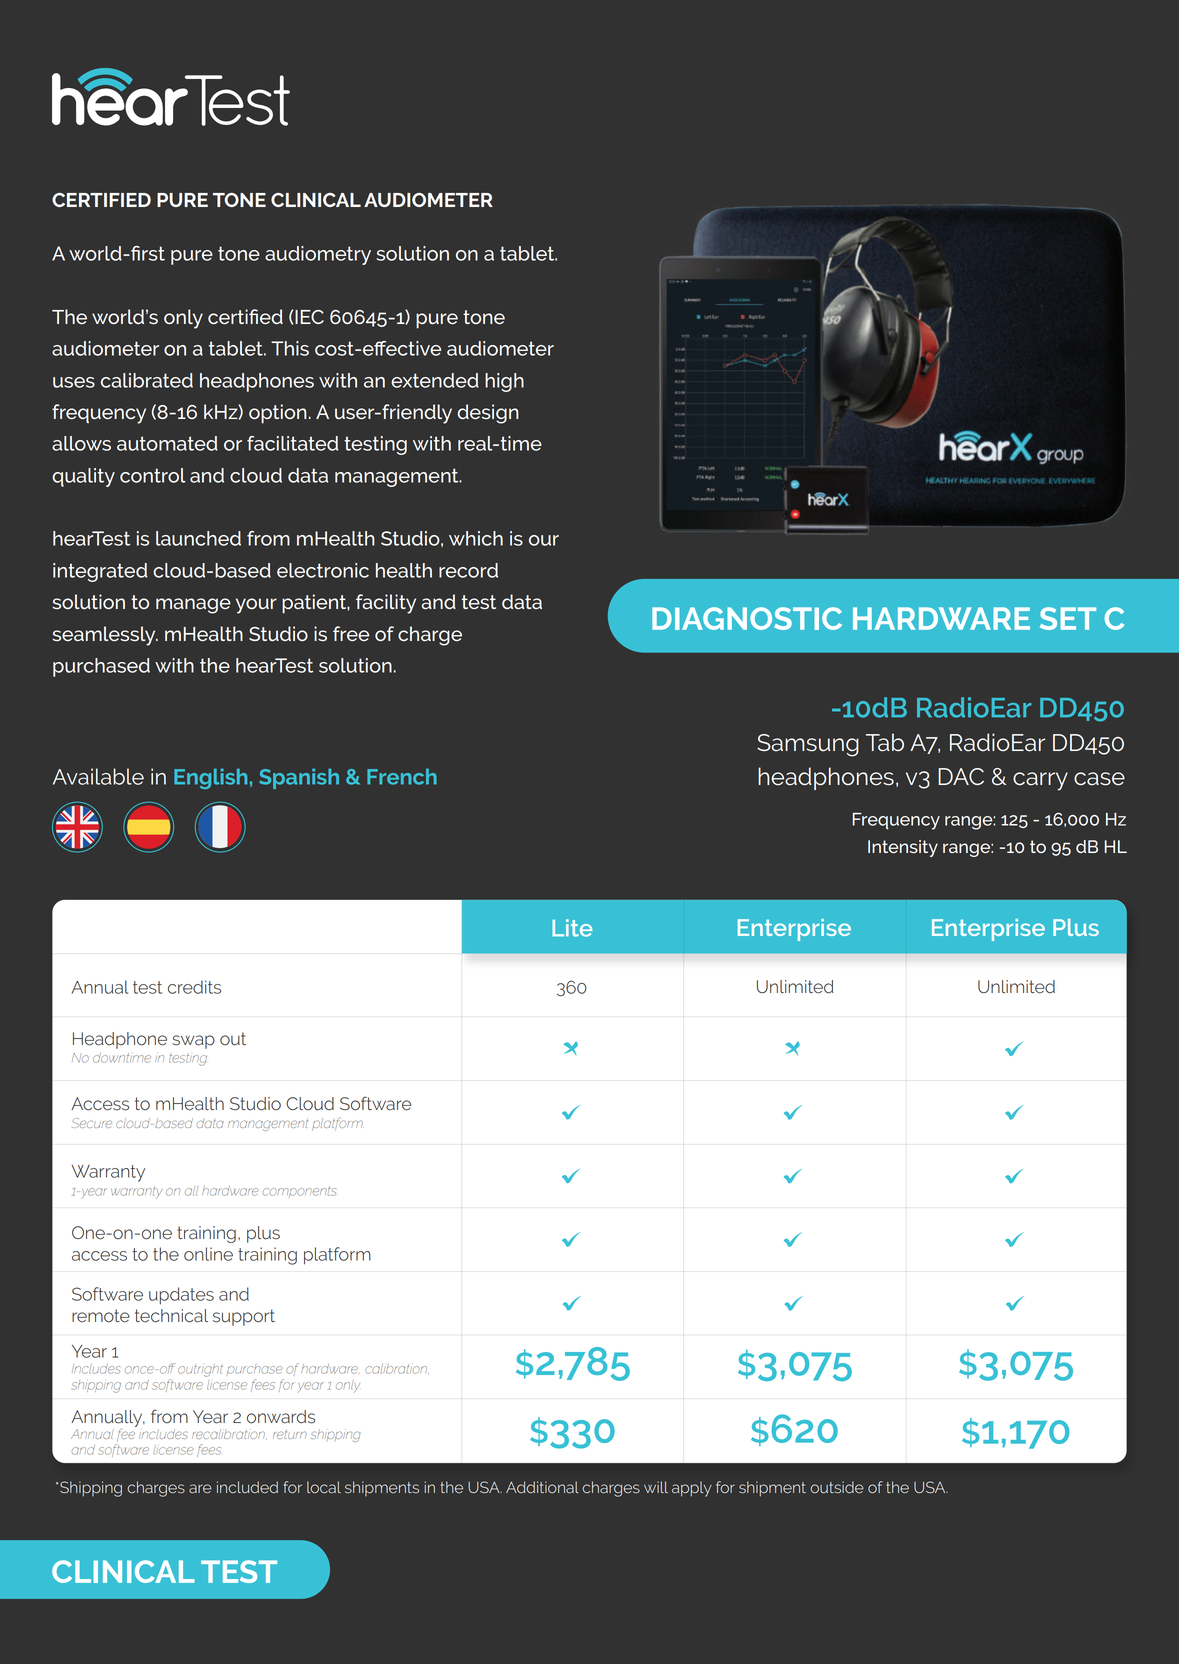 The height and width of the image is (1664, 1179). I want to click on high, so click(504, 382).
